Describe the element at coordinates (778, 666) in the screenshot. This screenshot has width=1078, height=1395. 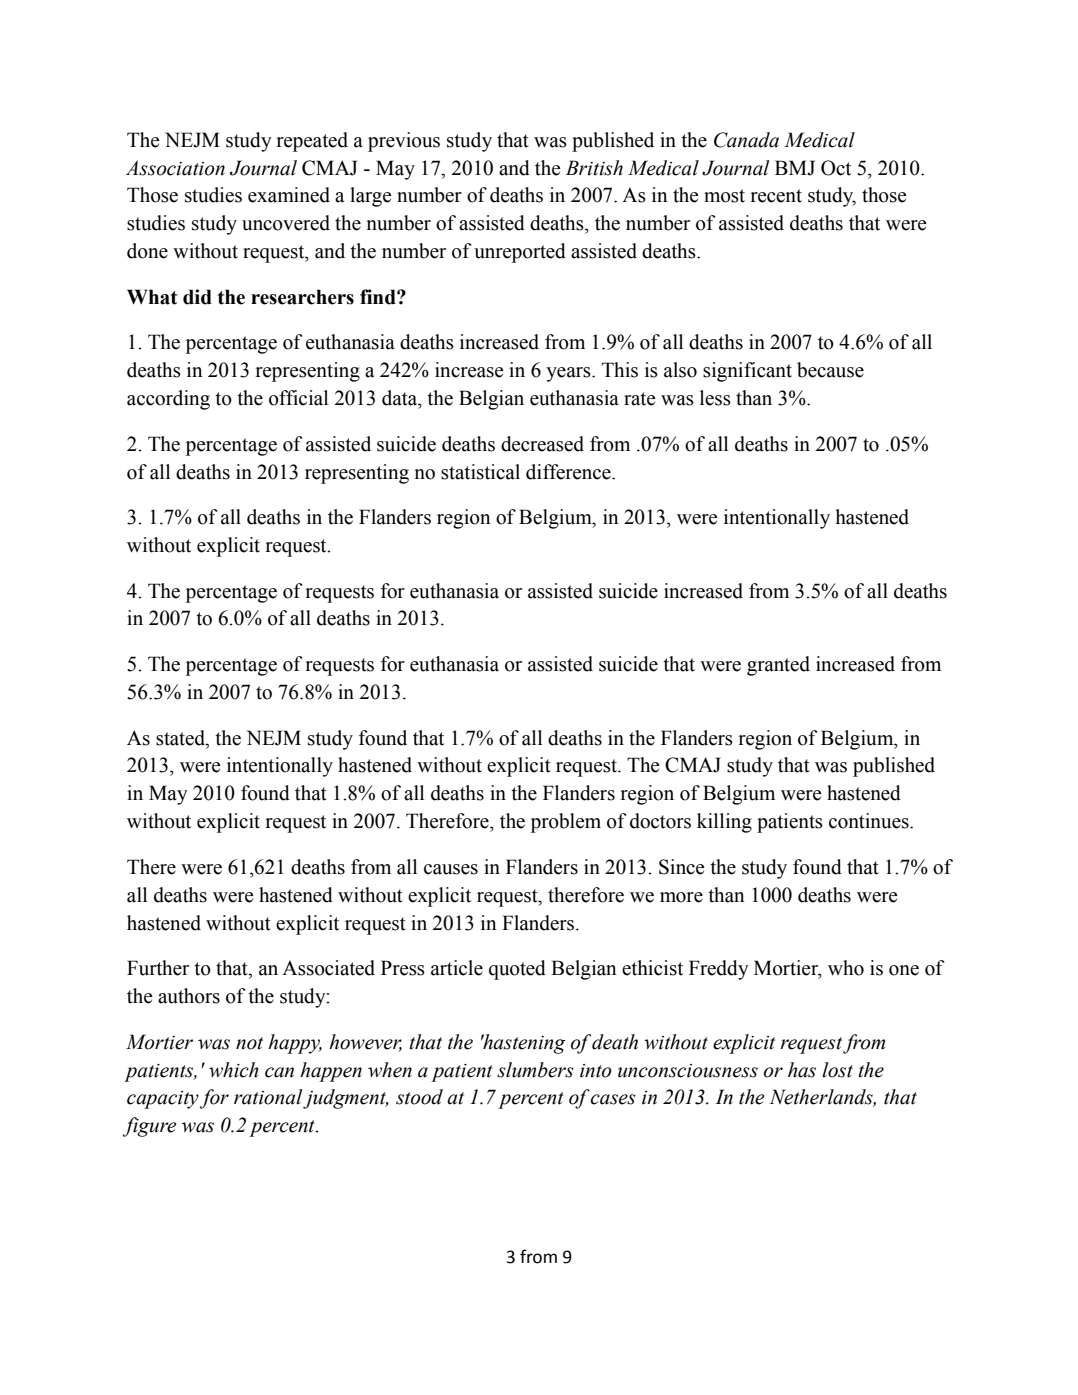
I see `granted` at that location.
